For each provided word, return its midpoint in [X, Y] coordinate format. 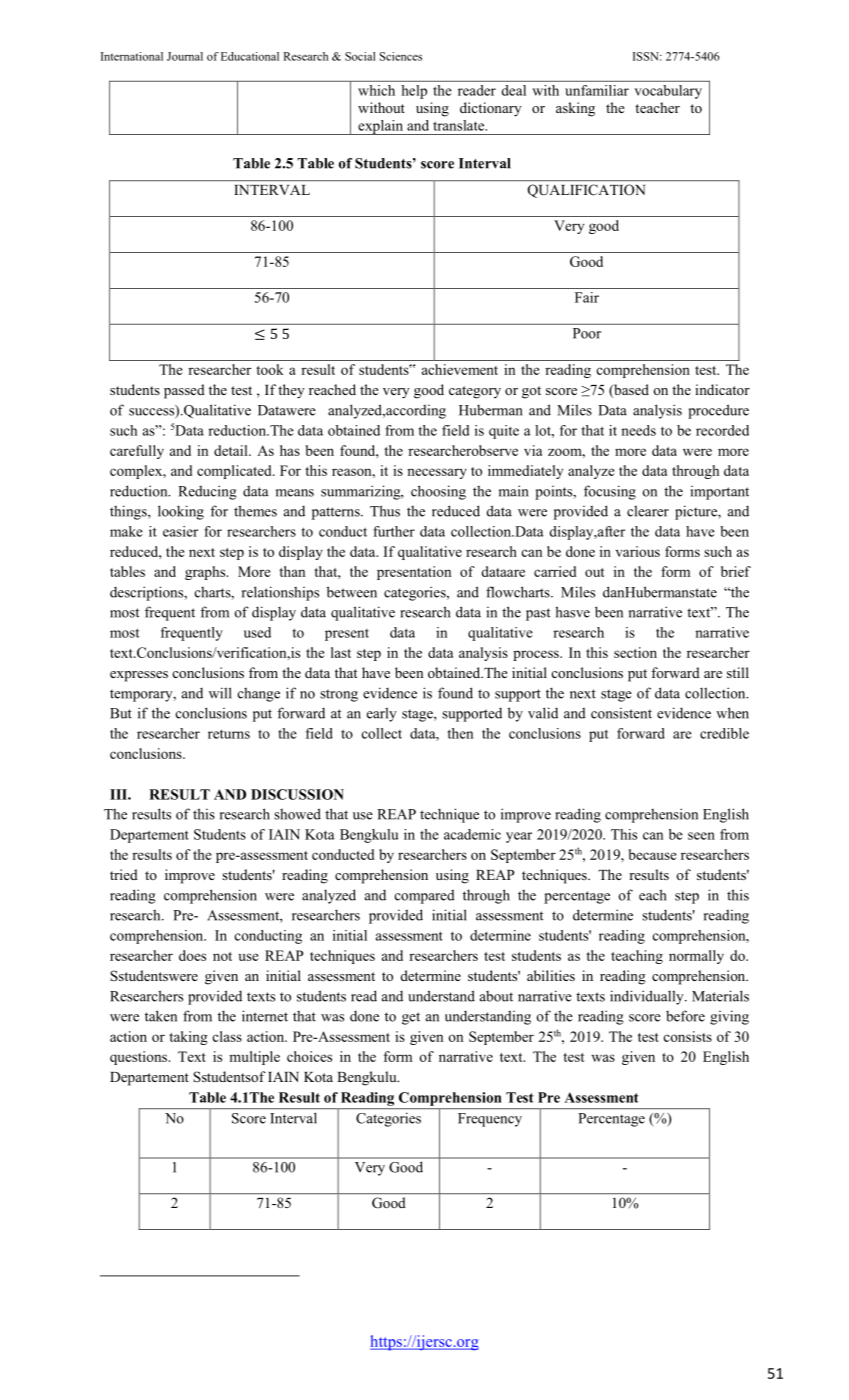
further [394, 531]
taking [188, 1038]
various [638, 551]
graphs [206, 573]
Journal [185, 56]
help [414, 92]
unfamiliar [597, 90]
